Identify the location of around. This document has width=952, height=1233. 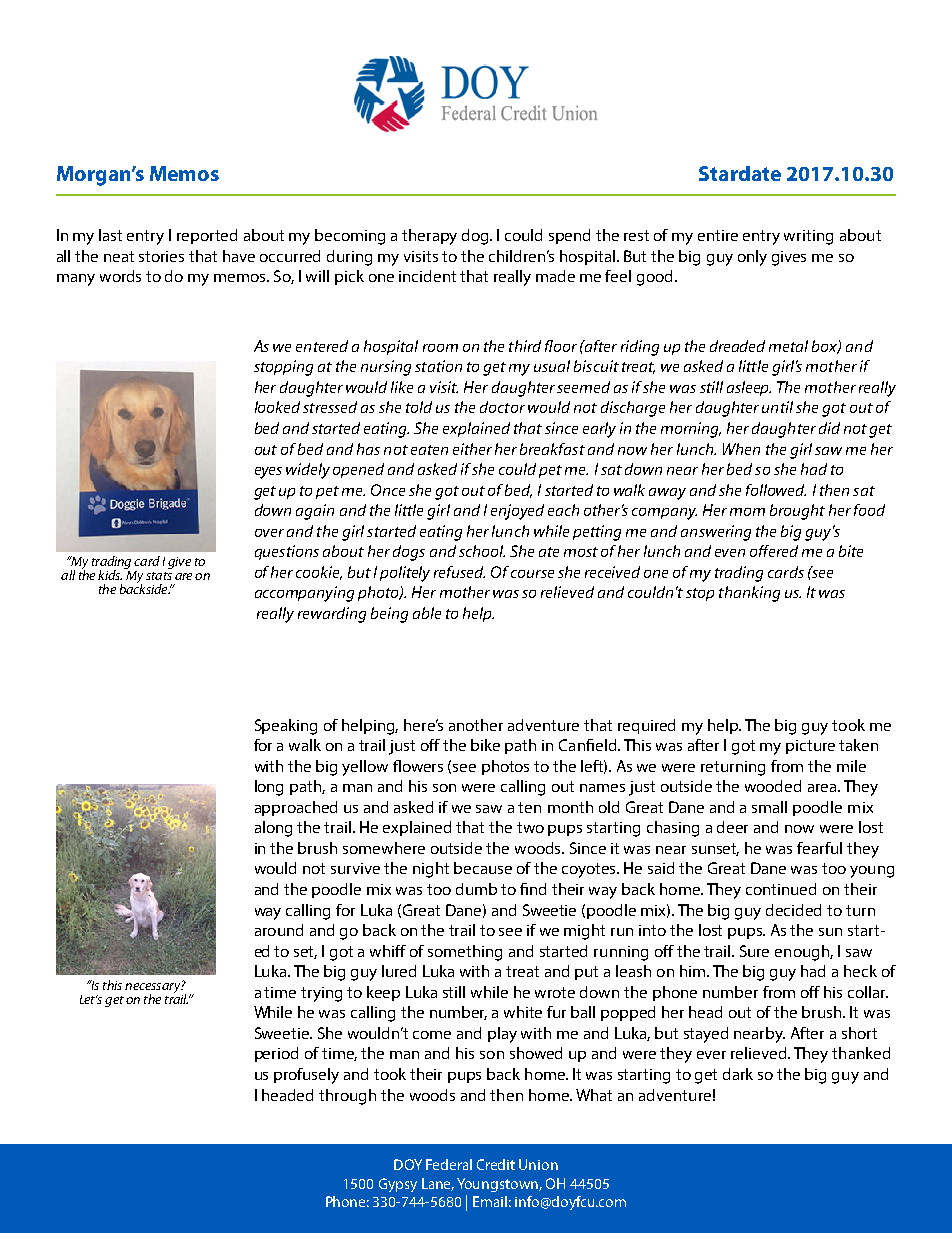
(279, 930).
